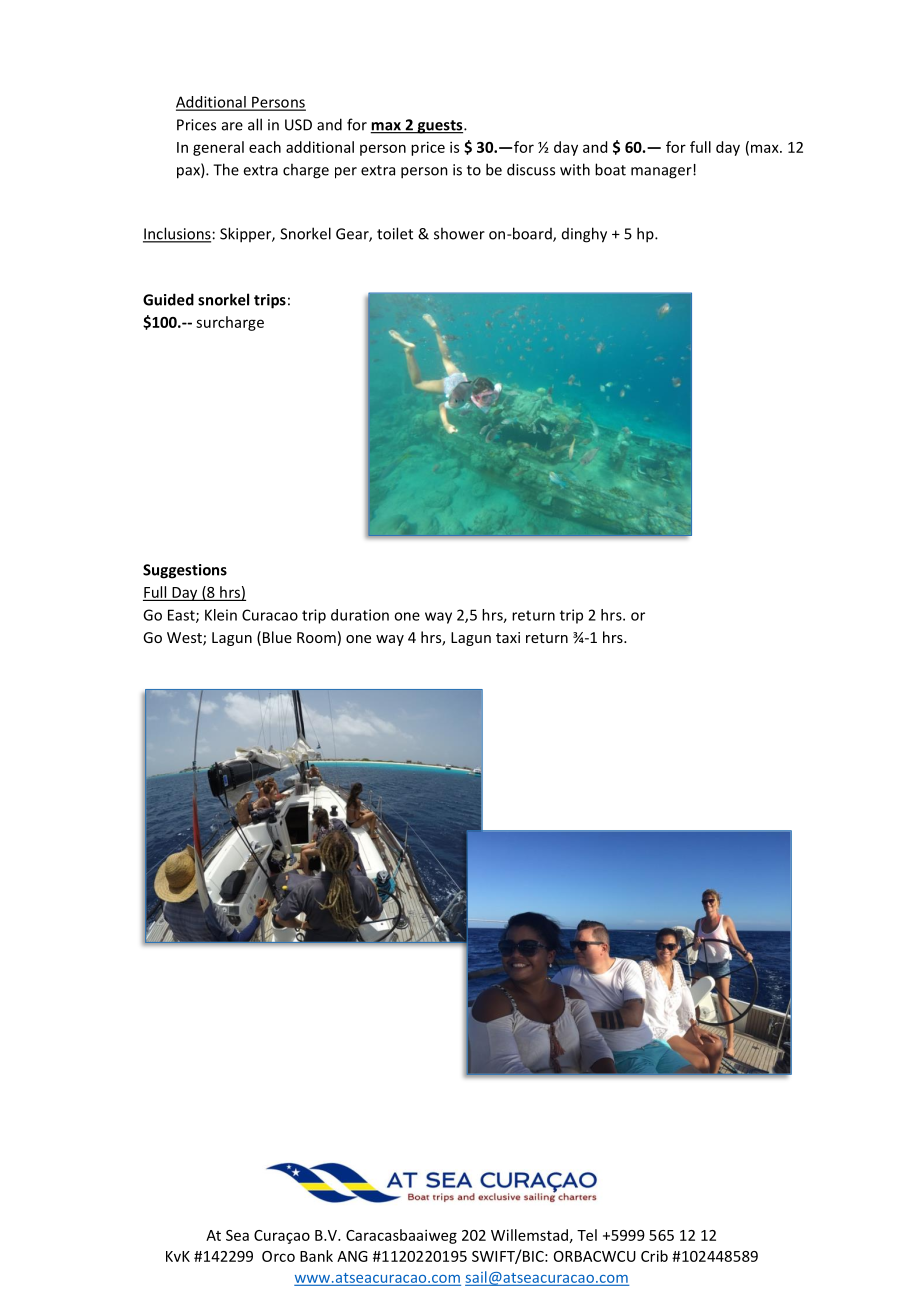 Image resolution: width=924 pixels, height=1308 pixels. I want to click on The, so click(226, 169).
